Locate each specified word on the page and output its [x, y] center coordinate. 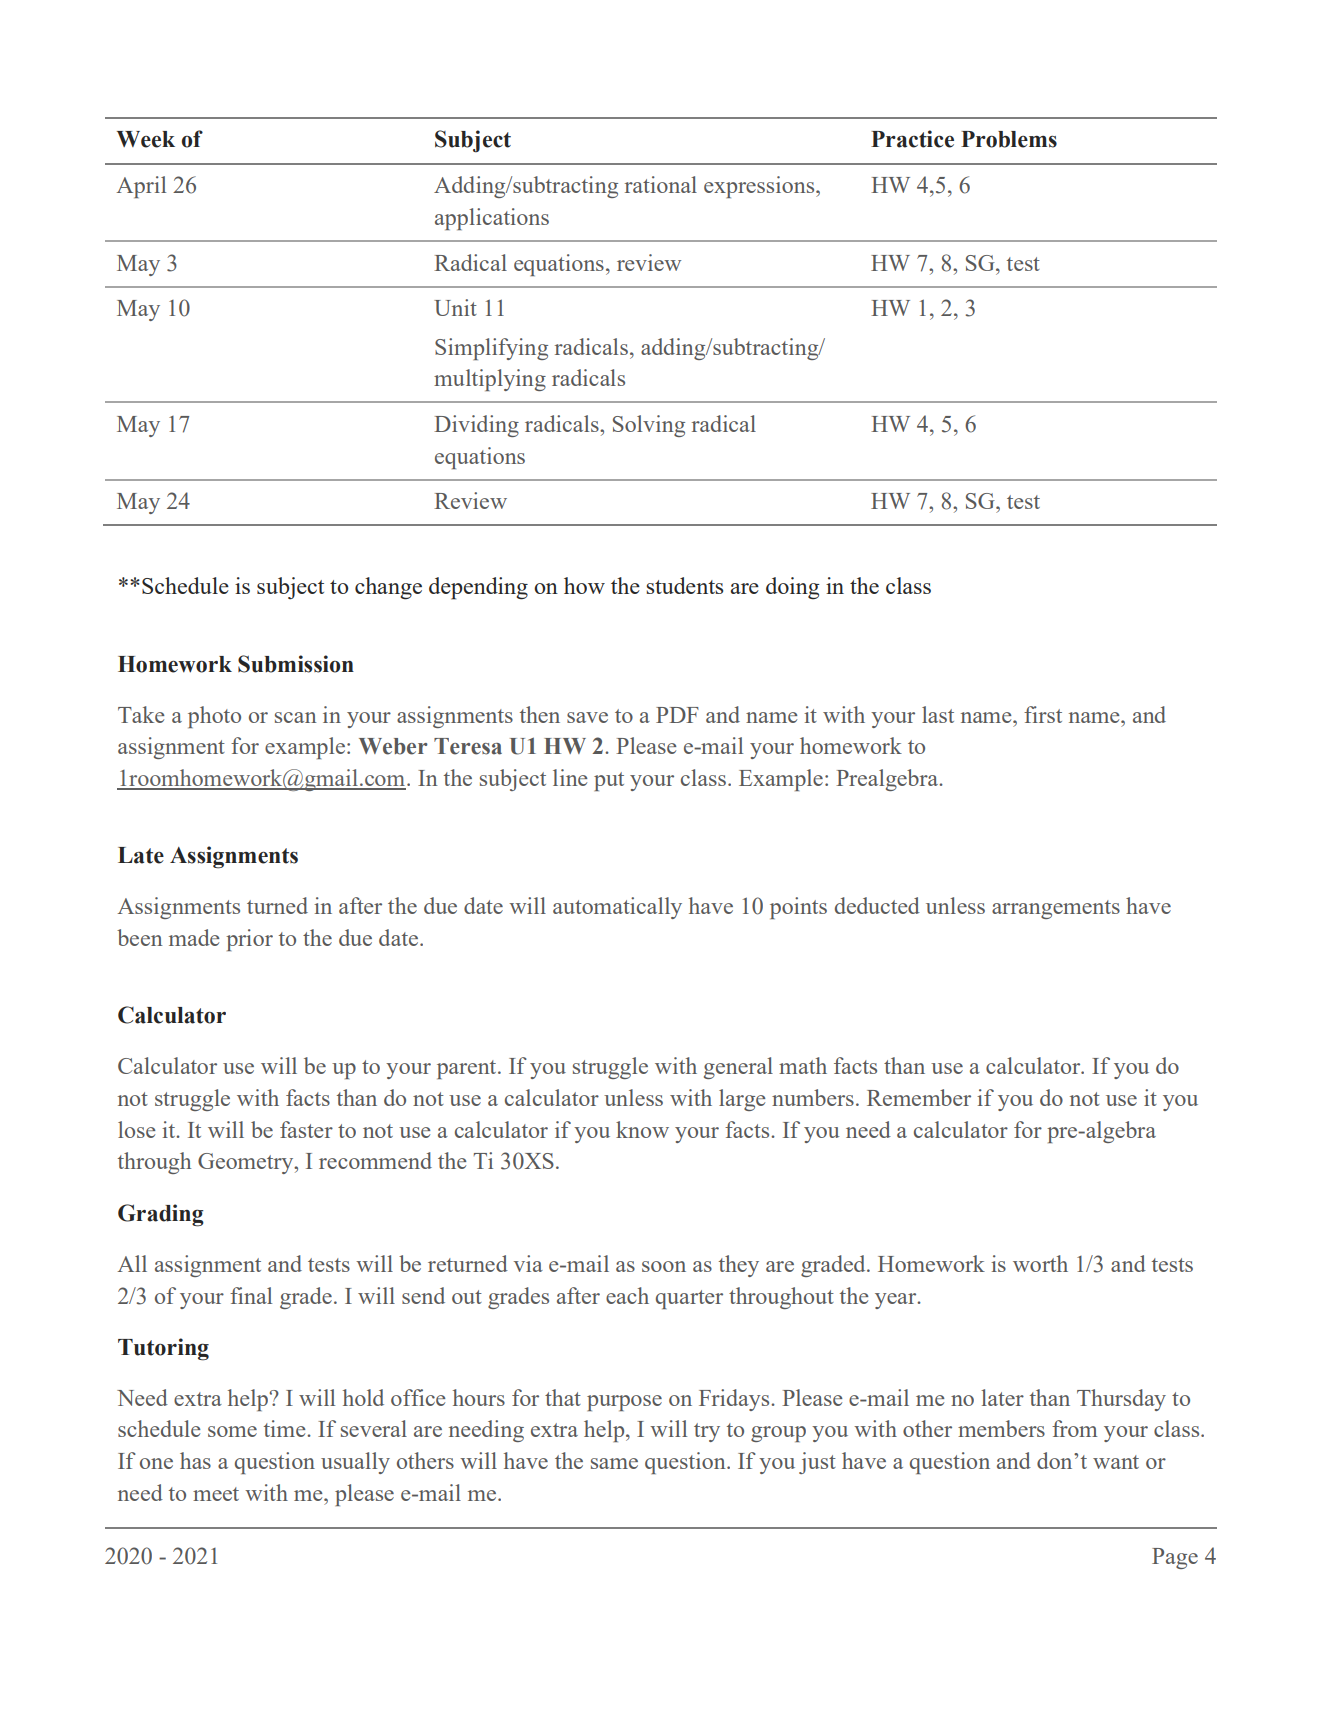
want [1116, 1462]
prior [249, 940]
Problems [1009, 139]
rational [661, 184]
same [614, 1463]
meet [216, 1494]
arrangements [1056, 909]
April [141, 187]
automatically [617, 908]
